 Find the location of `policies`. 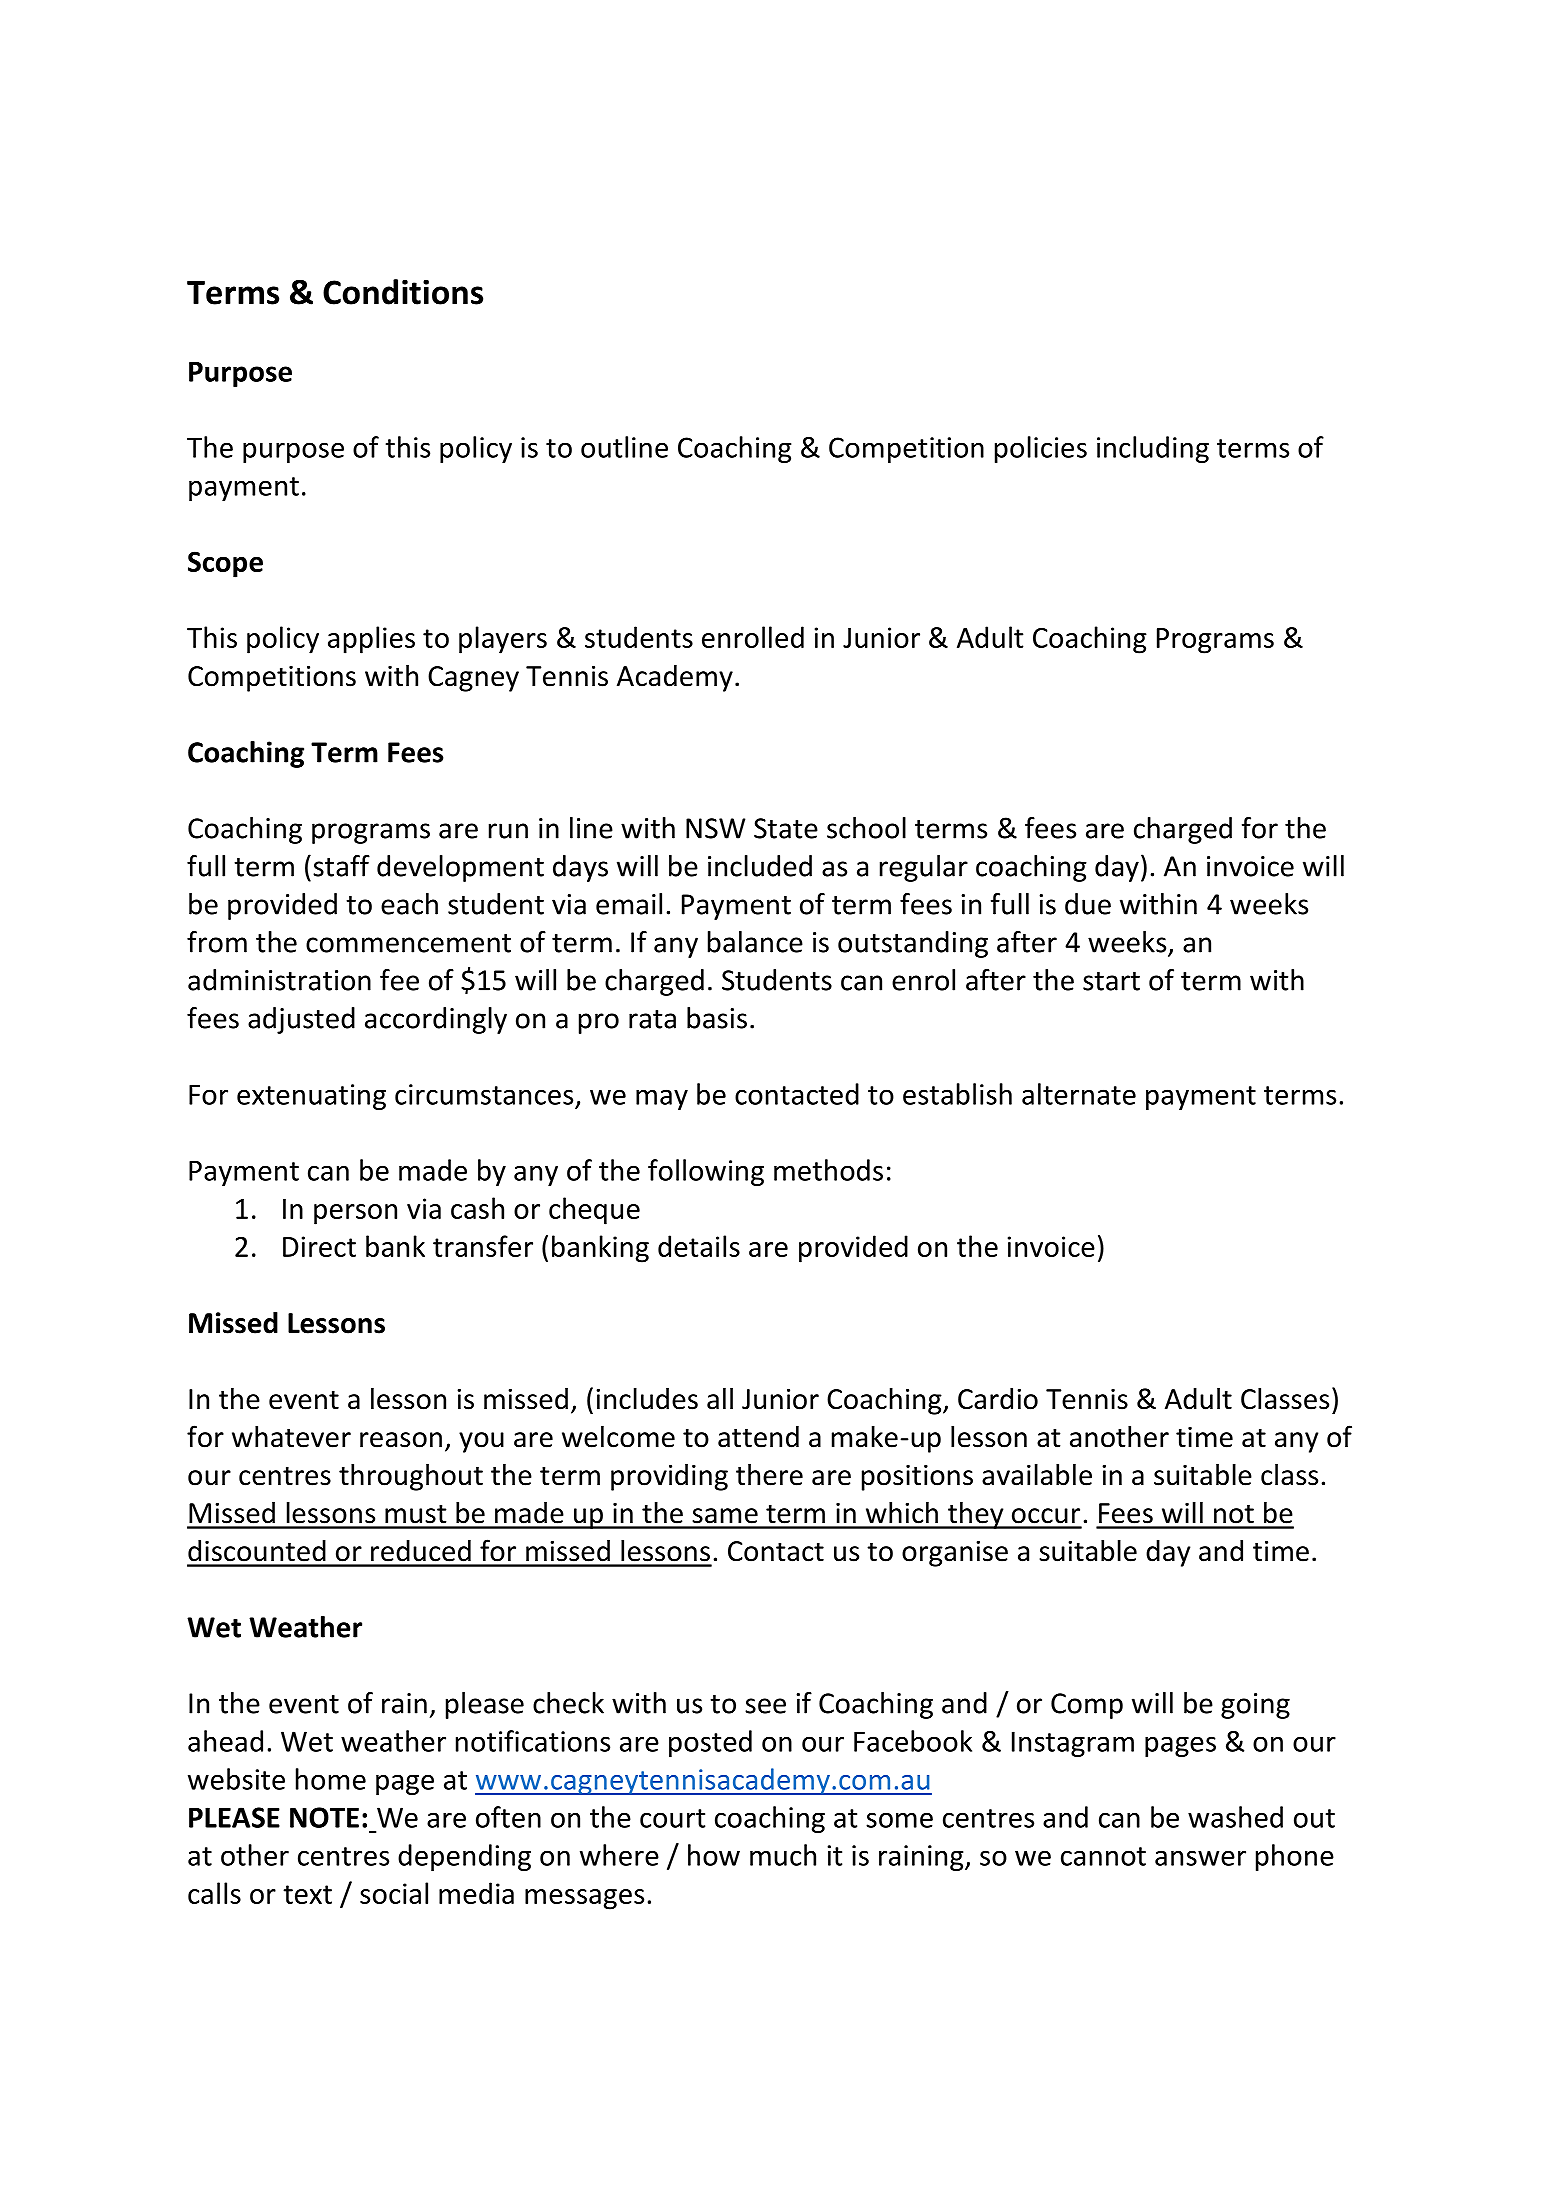

policies is located at coordinates (1041, 449).
